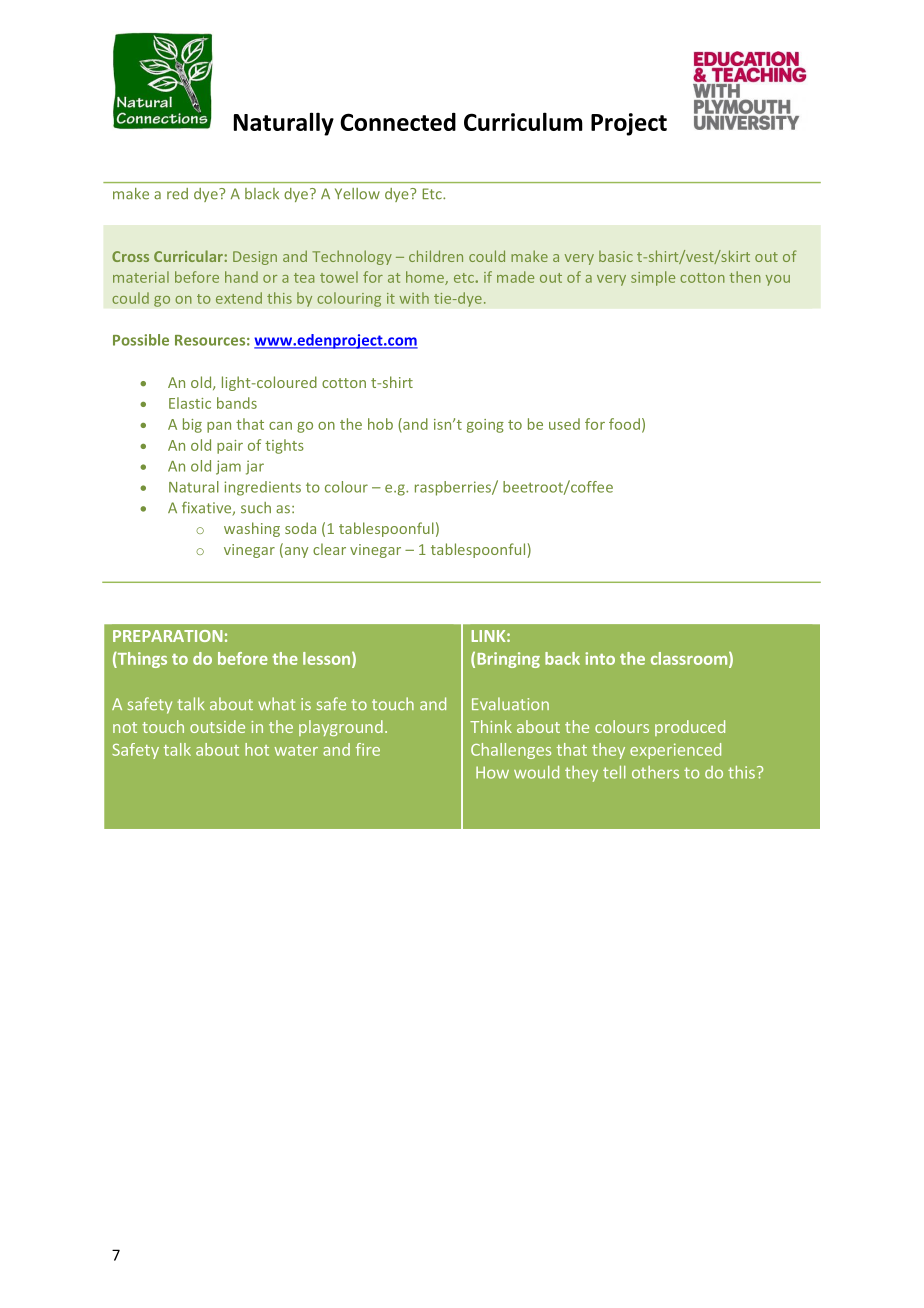 The width and height of the document is (924, 1308). What do you see at coordinates (414, 298) in the document?
I see `with` at bounding box center [414, 298].
